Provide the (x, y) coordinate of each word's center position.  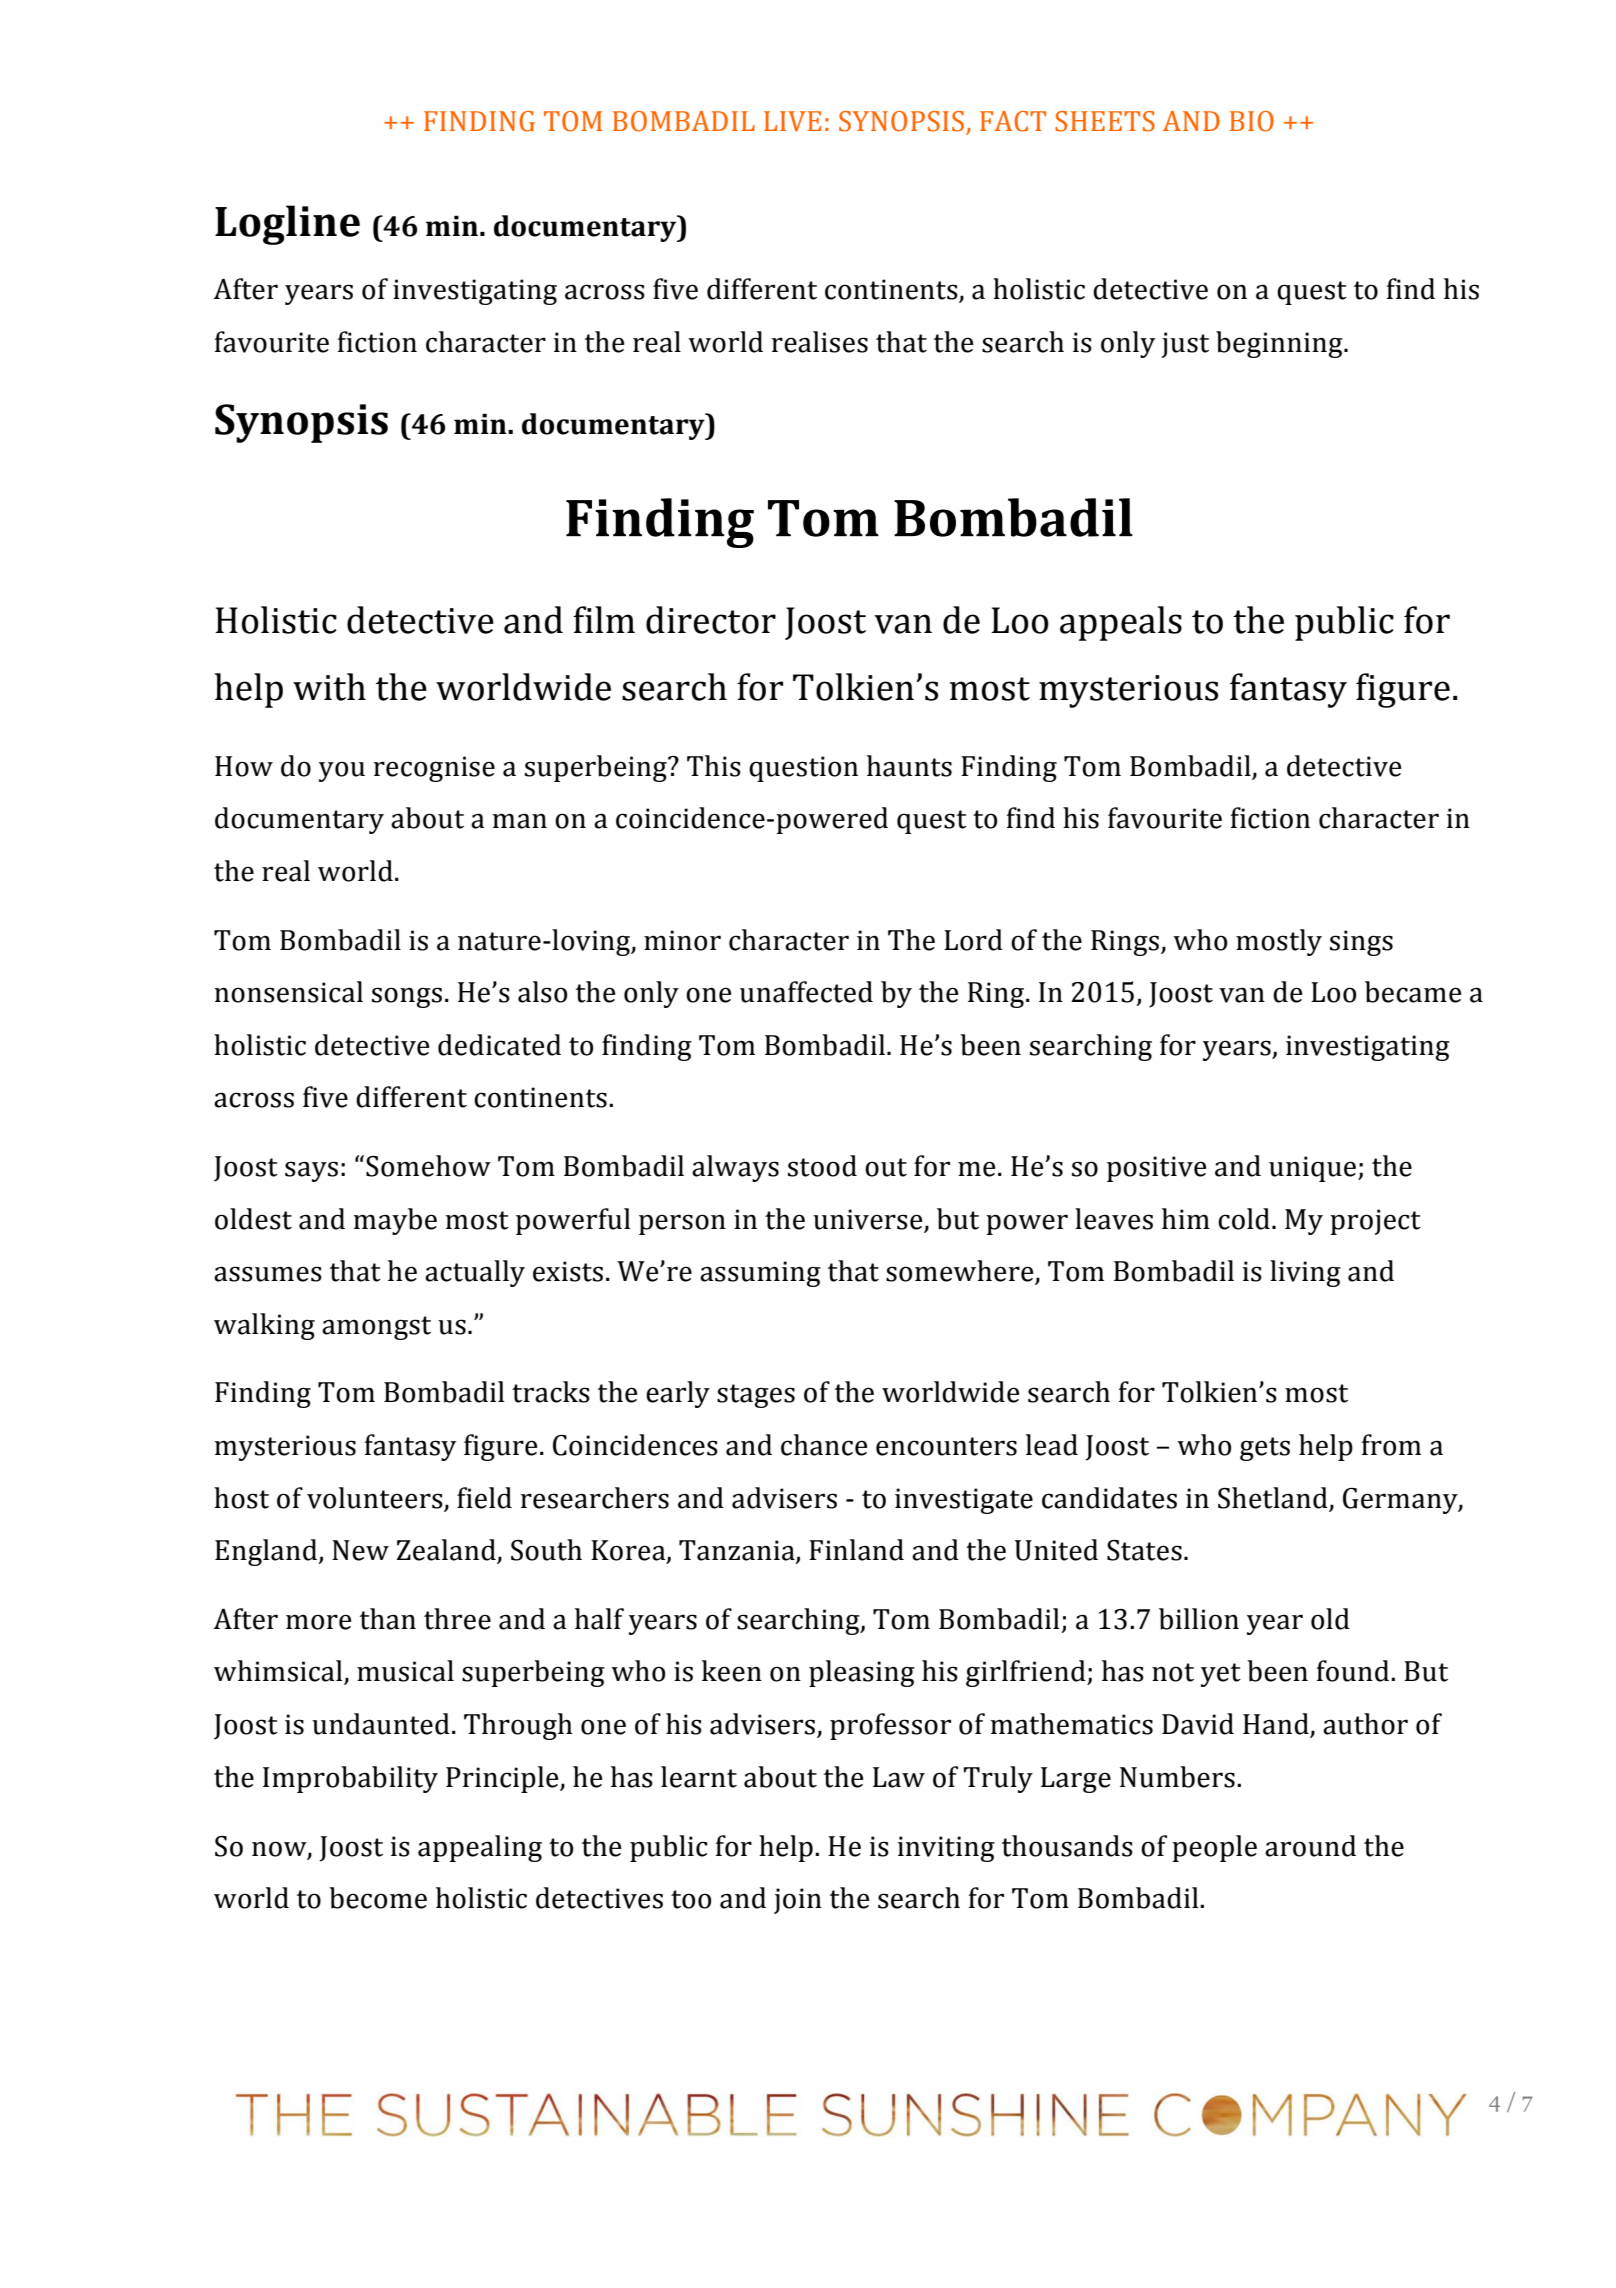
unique (1314, 1169)
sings (1361, 943)
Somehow (428, 1166)
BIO (1252, 121)
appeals (1121, 623)
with (329, 687)
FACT (1013, 121)
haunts (909, 766)
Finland (856, 1550)
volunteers (376, 1499)
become (378, 1898)
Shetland (1274, 1499)
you (342, 771)
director (711, 620)
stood (822, 1166)
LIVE (792, 121)
